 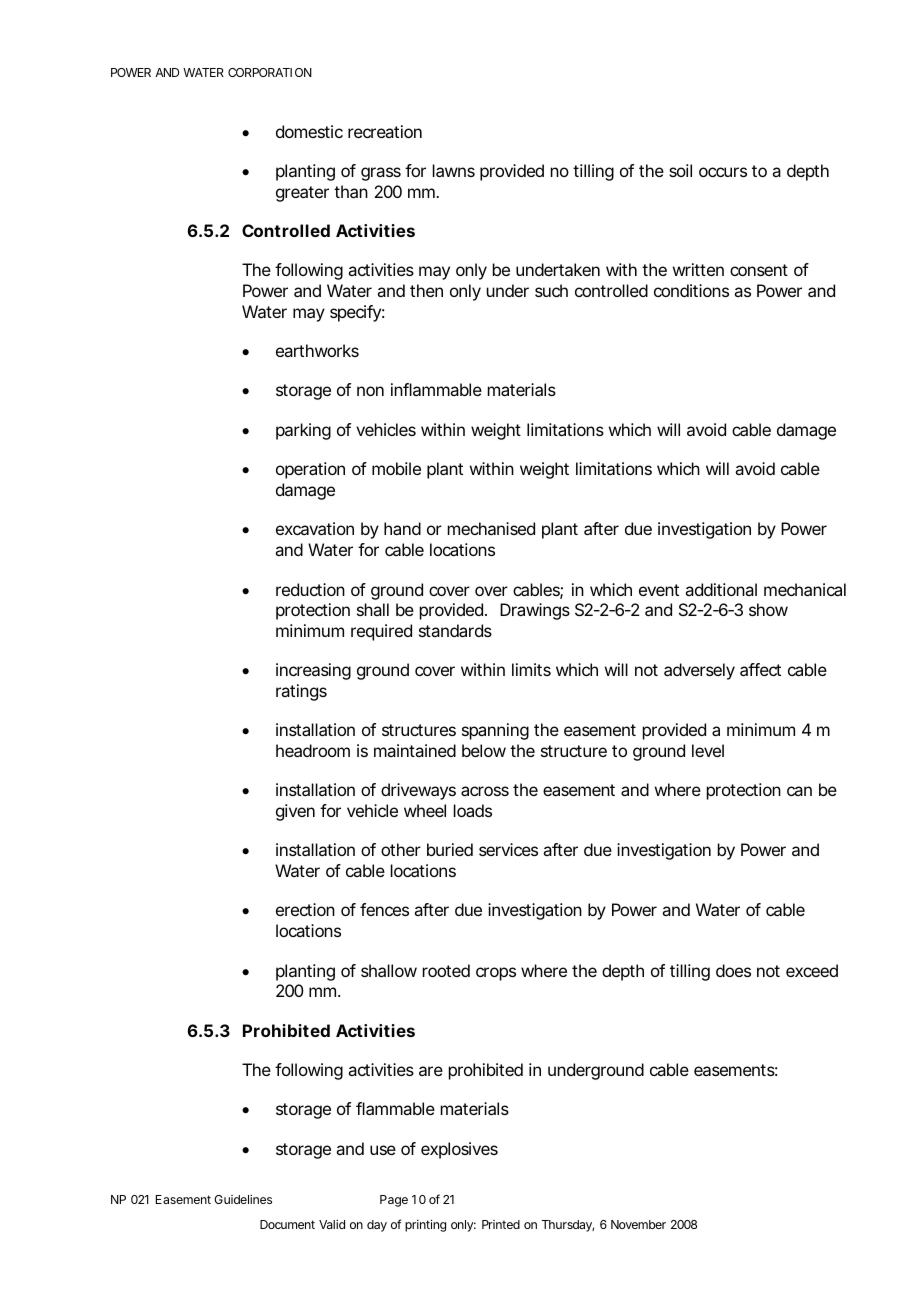 What do you see at coordinates (302, 194) in the image?
I see `greater` at bounding box center [302, 194].
